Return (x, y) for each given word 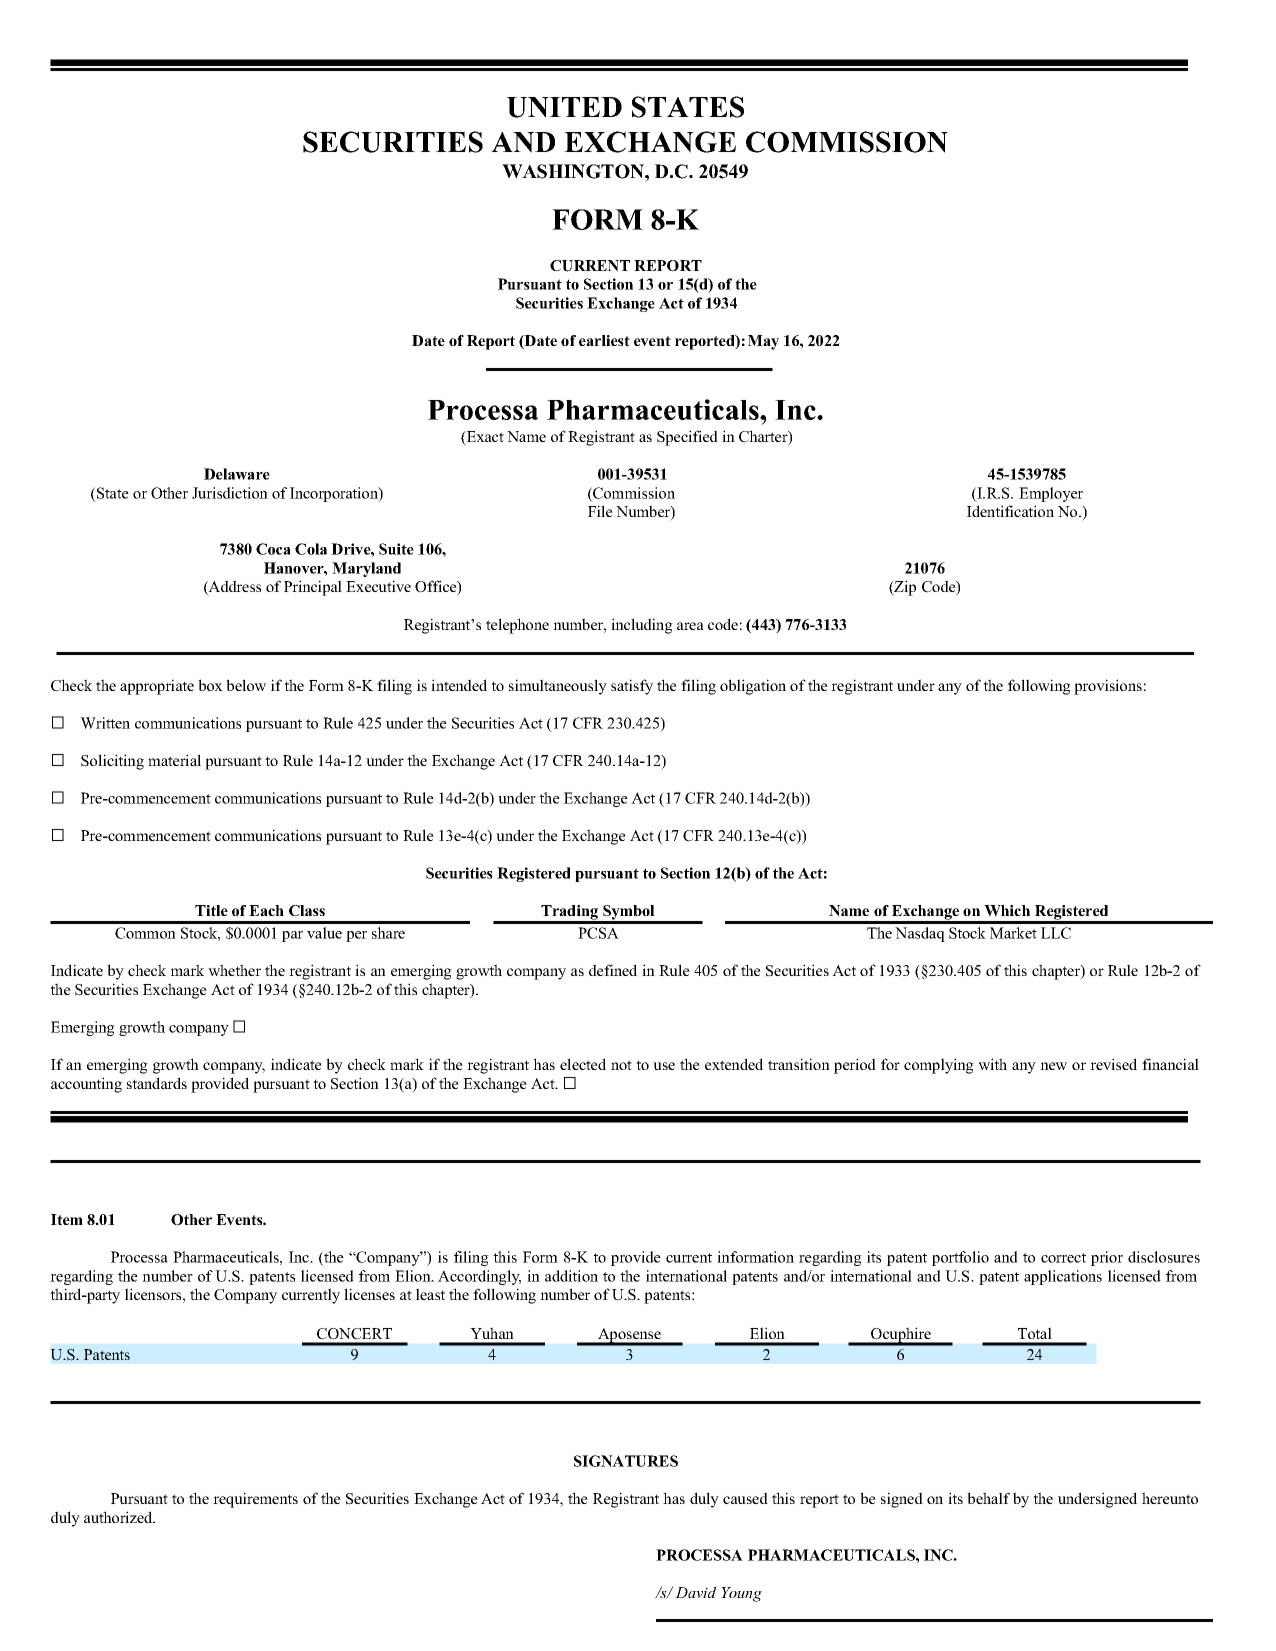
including (642, 626)
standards (157, 1083)
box (210, 685)
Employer (1051, 494)
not (621, 1065)
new (1053, 1066)
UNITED (564, 107)
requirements (255, 1500)
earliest (604, 340)
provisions (1108, 687)
